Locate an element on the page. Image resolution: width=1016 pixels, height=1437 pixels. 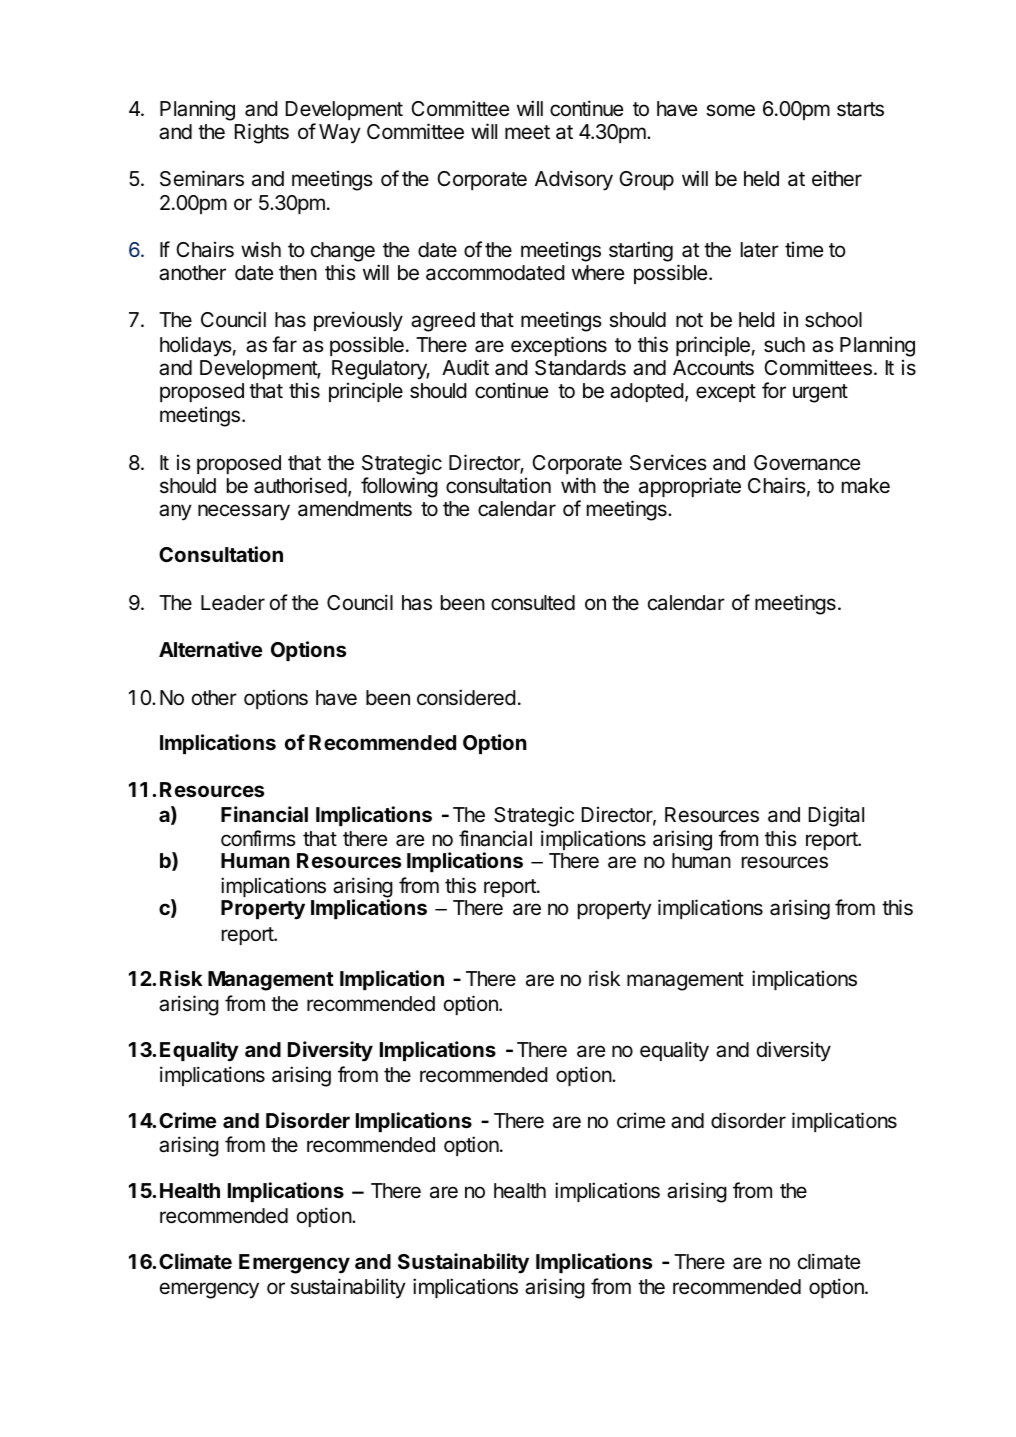
some is located at coordinates (730, 110).
